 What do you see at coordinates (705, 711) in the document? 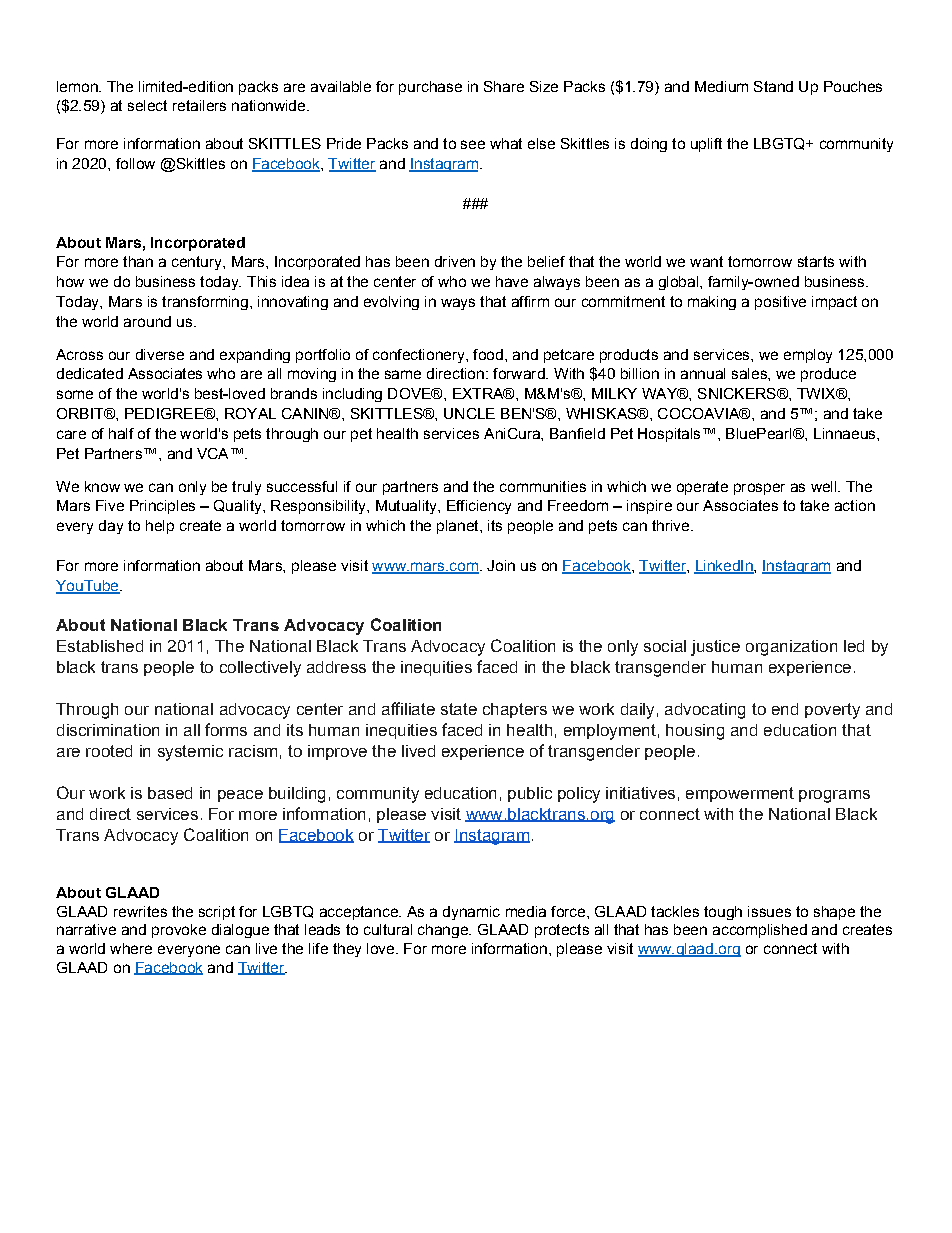
I see `advocating` at bounding box center [705, 711].
